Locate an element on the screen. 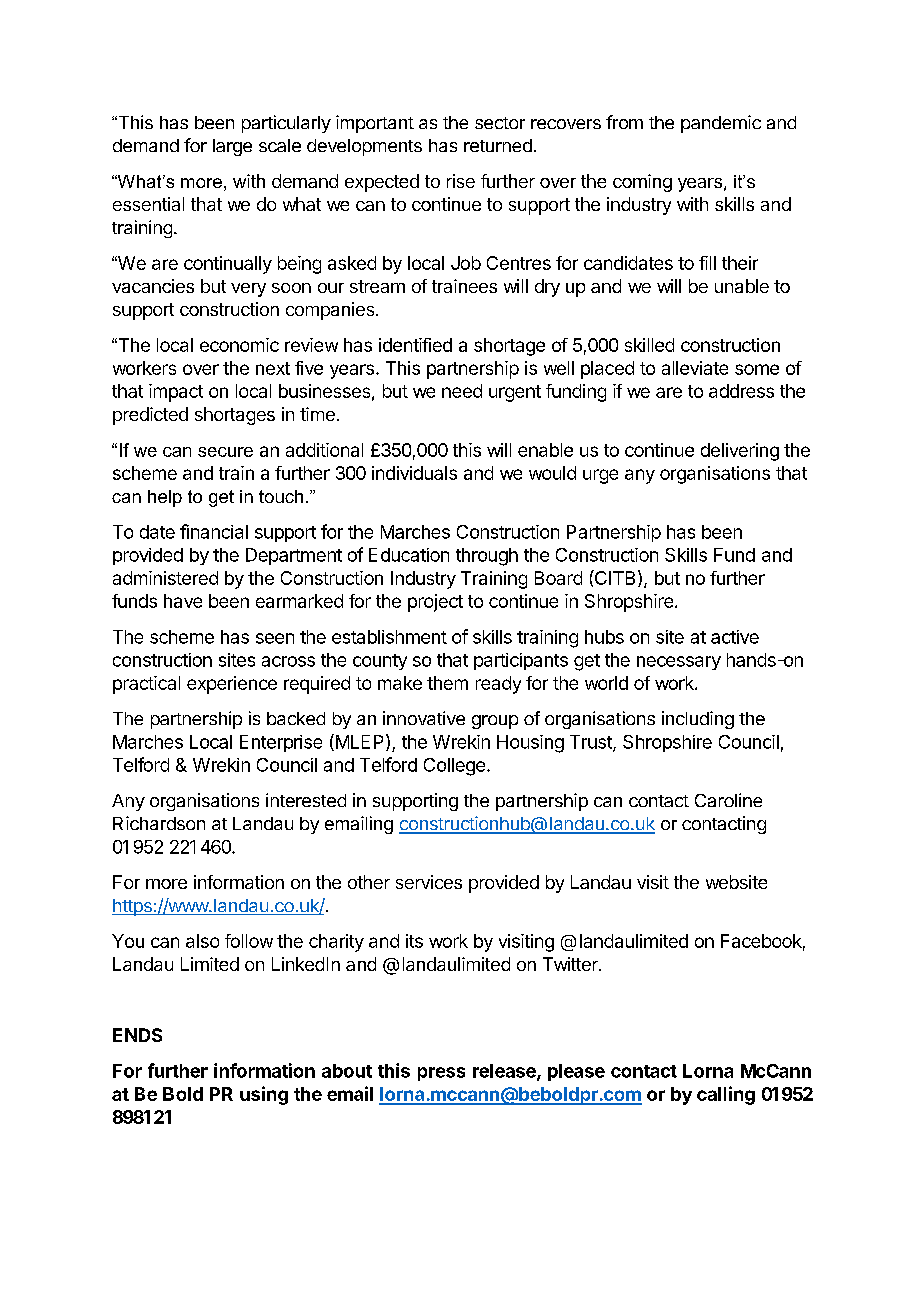 The image size is (924, 1308). Richardson is located at coordinates (159, 823).
